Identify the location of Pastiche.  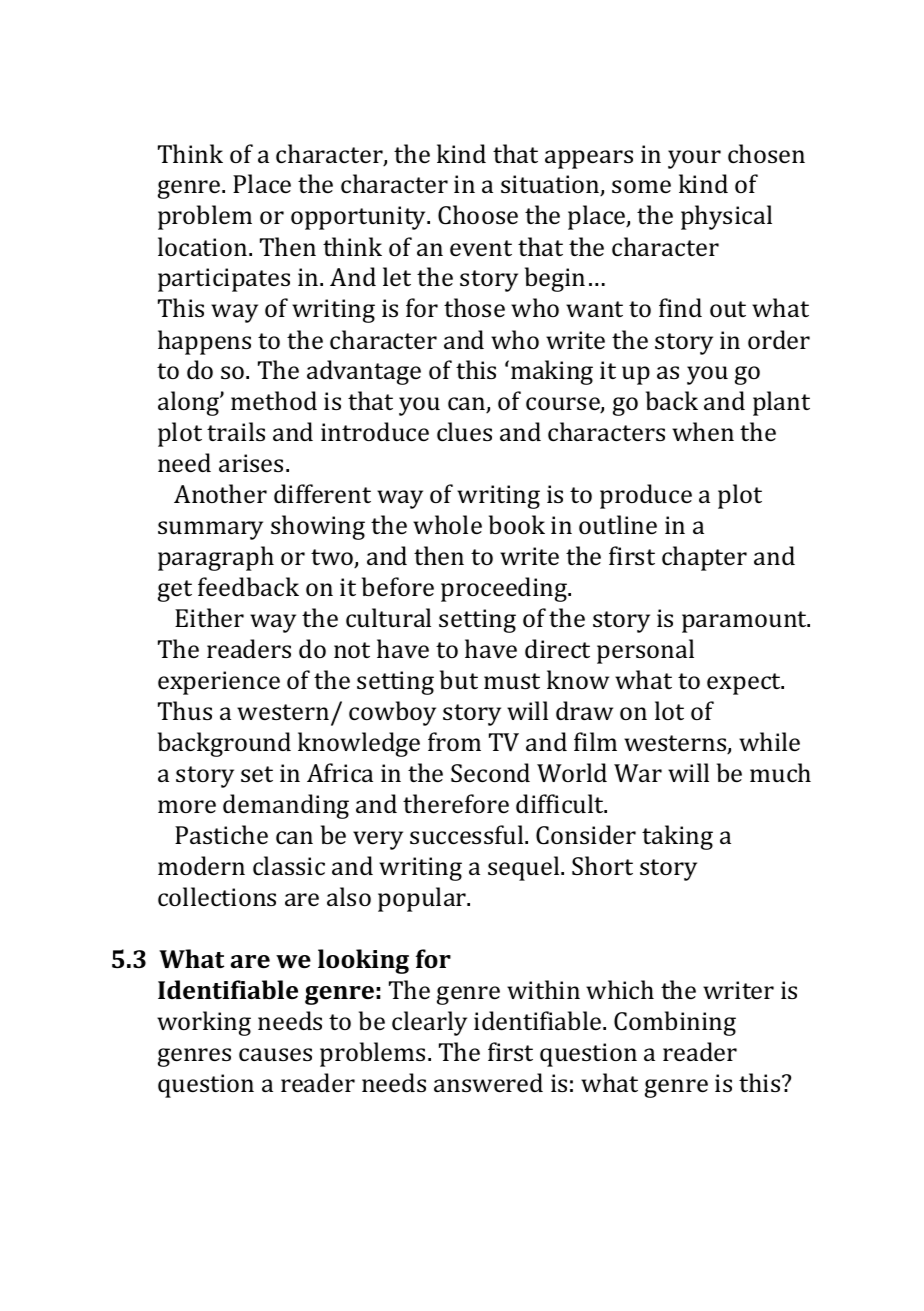
(221, 834).
